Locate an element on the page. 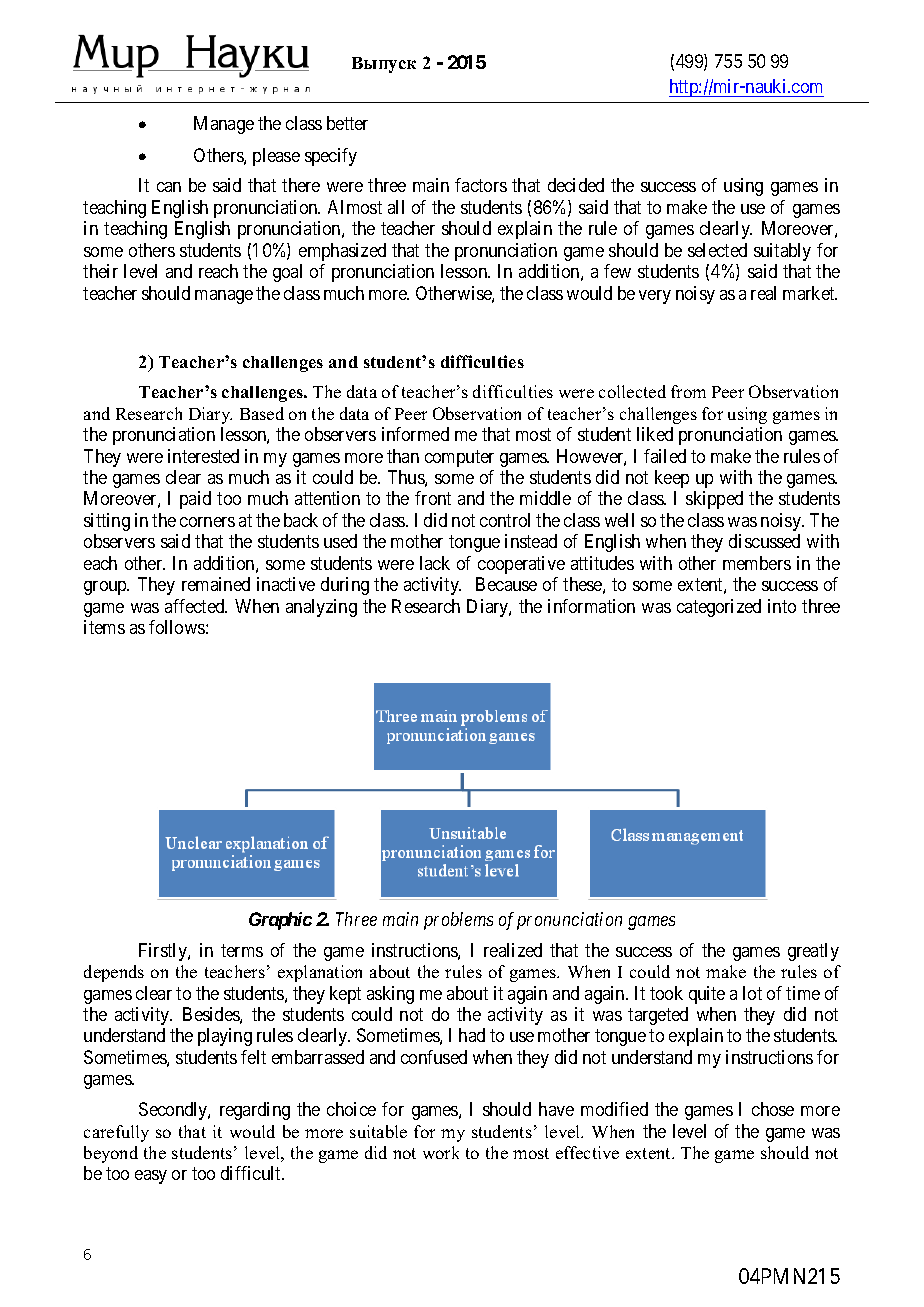 The image size is (924, 1307). selected is located at coordinates (717, 250).
